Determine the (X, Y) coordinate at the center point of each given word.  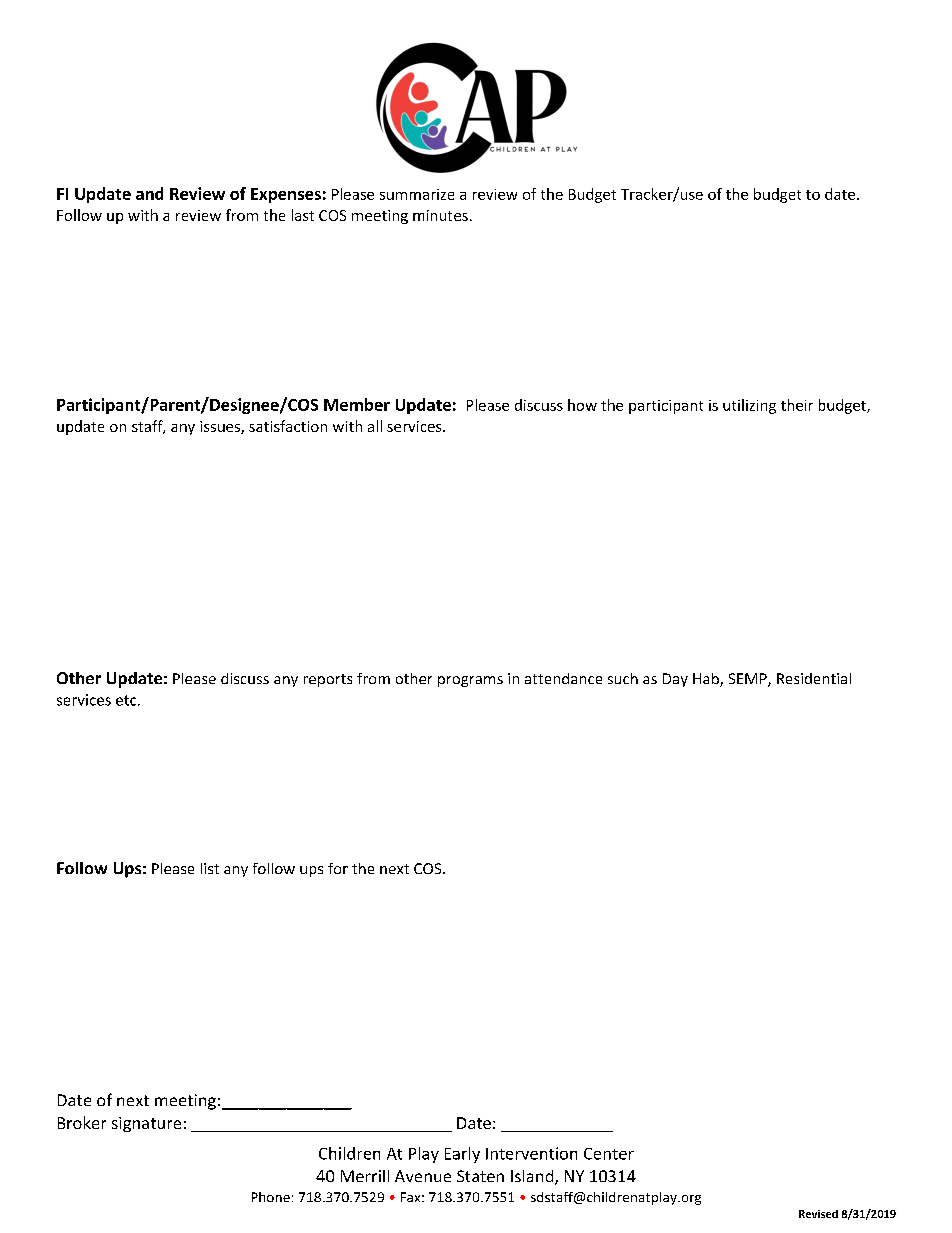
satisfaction (288, 426)
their (797, 405)
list (210, 868)
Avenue (423, 1176)
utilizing (749, 406)
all (375, 426)
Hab (707, 680)
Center (609, 1154)
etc (127, 700)
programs (470, 681)
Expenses (286, 195)
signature (146, 1124)
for (338, 868)
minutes (440, 215)
